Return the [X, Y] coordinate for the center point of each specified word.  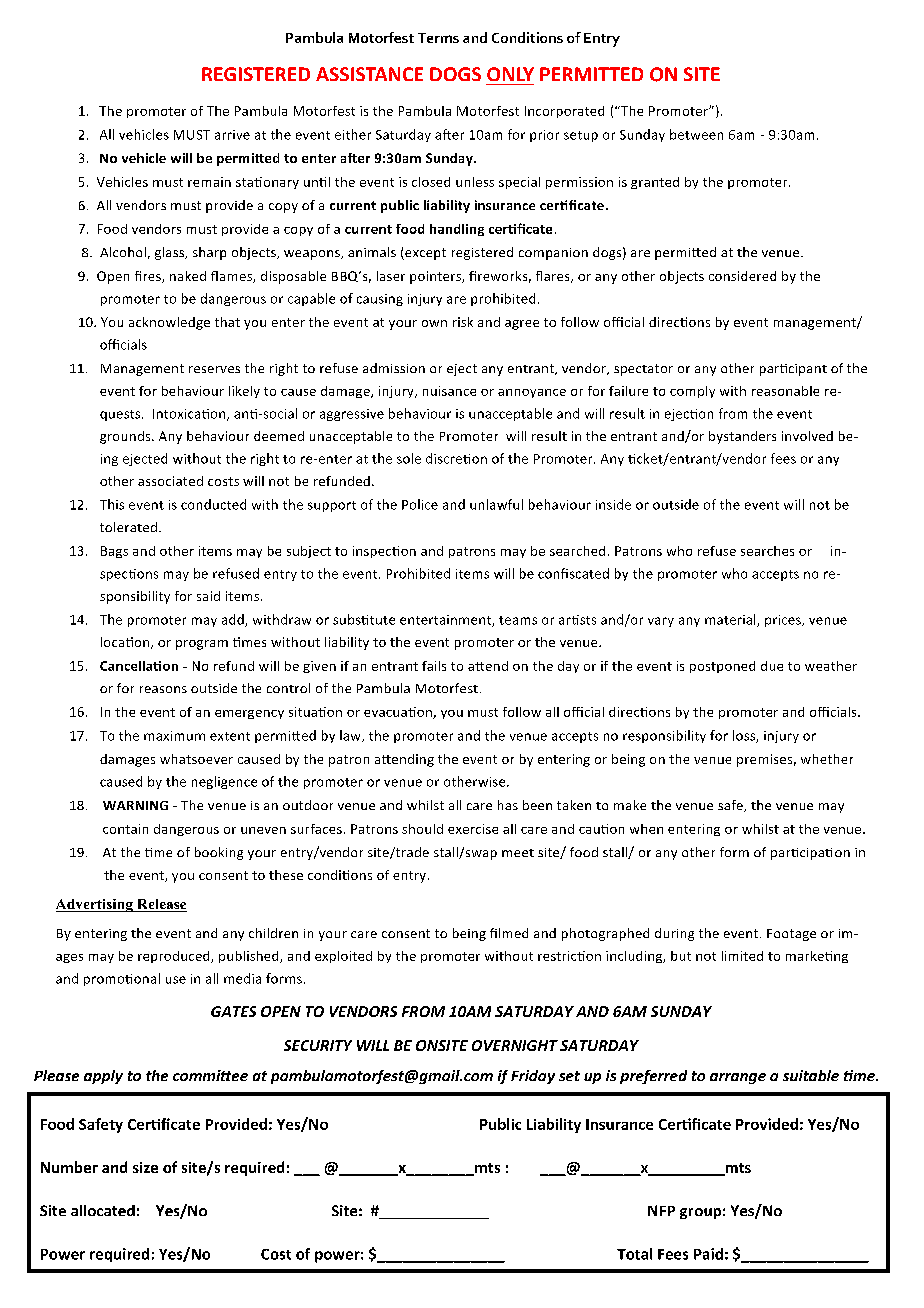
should [422, 829]
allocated [103, 1210]
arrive [232, 135]
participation [810, 854]
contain [125, 829]
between [696, 134]
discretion [456, 458]
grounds [126, 437]
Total [634, 1254]
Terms [438, 38]
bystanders [742, 437]
